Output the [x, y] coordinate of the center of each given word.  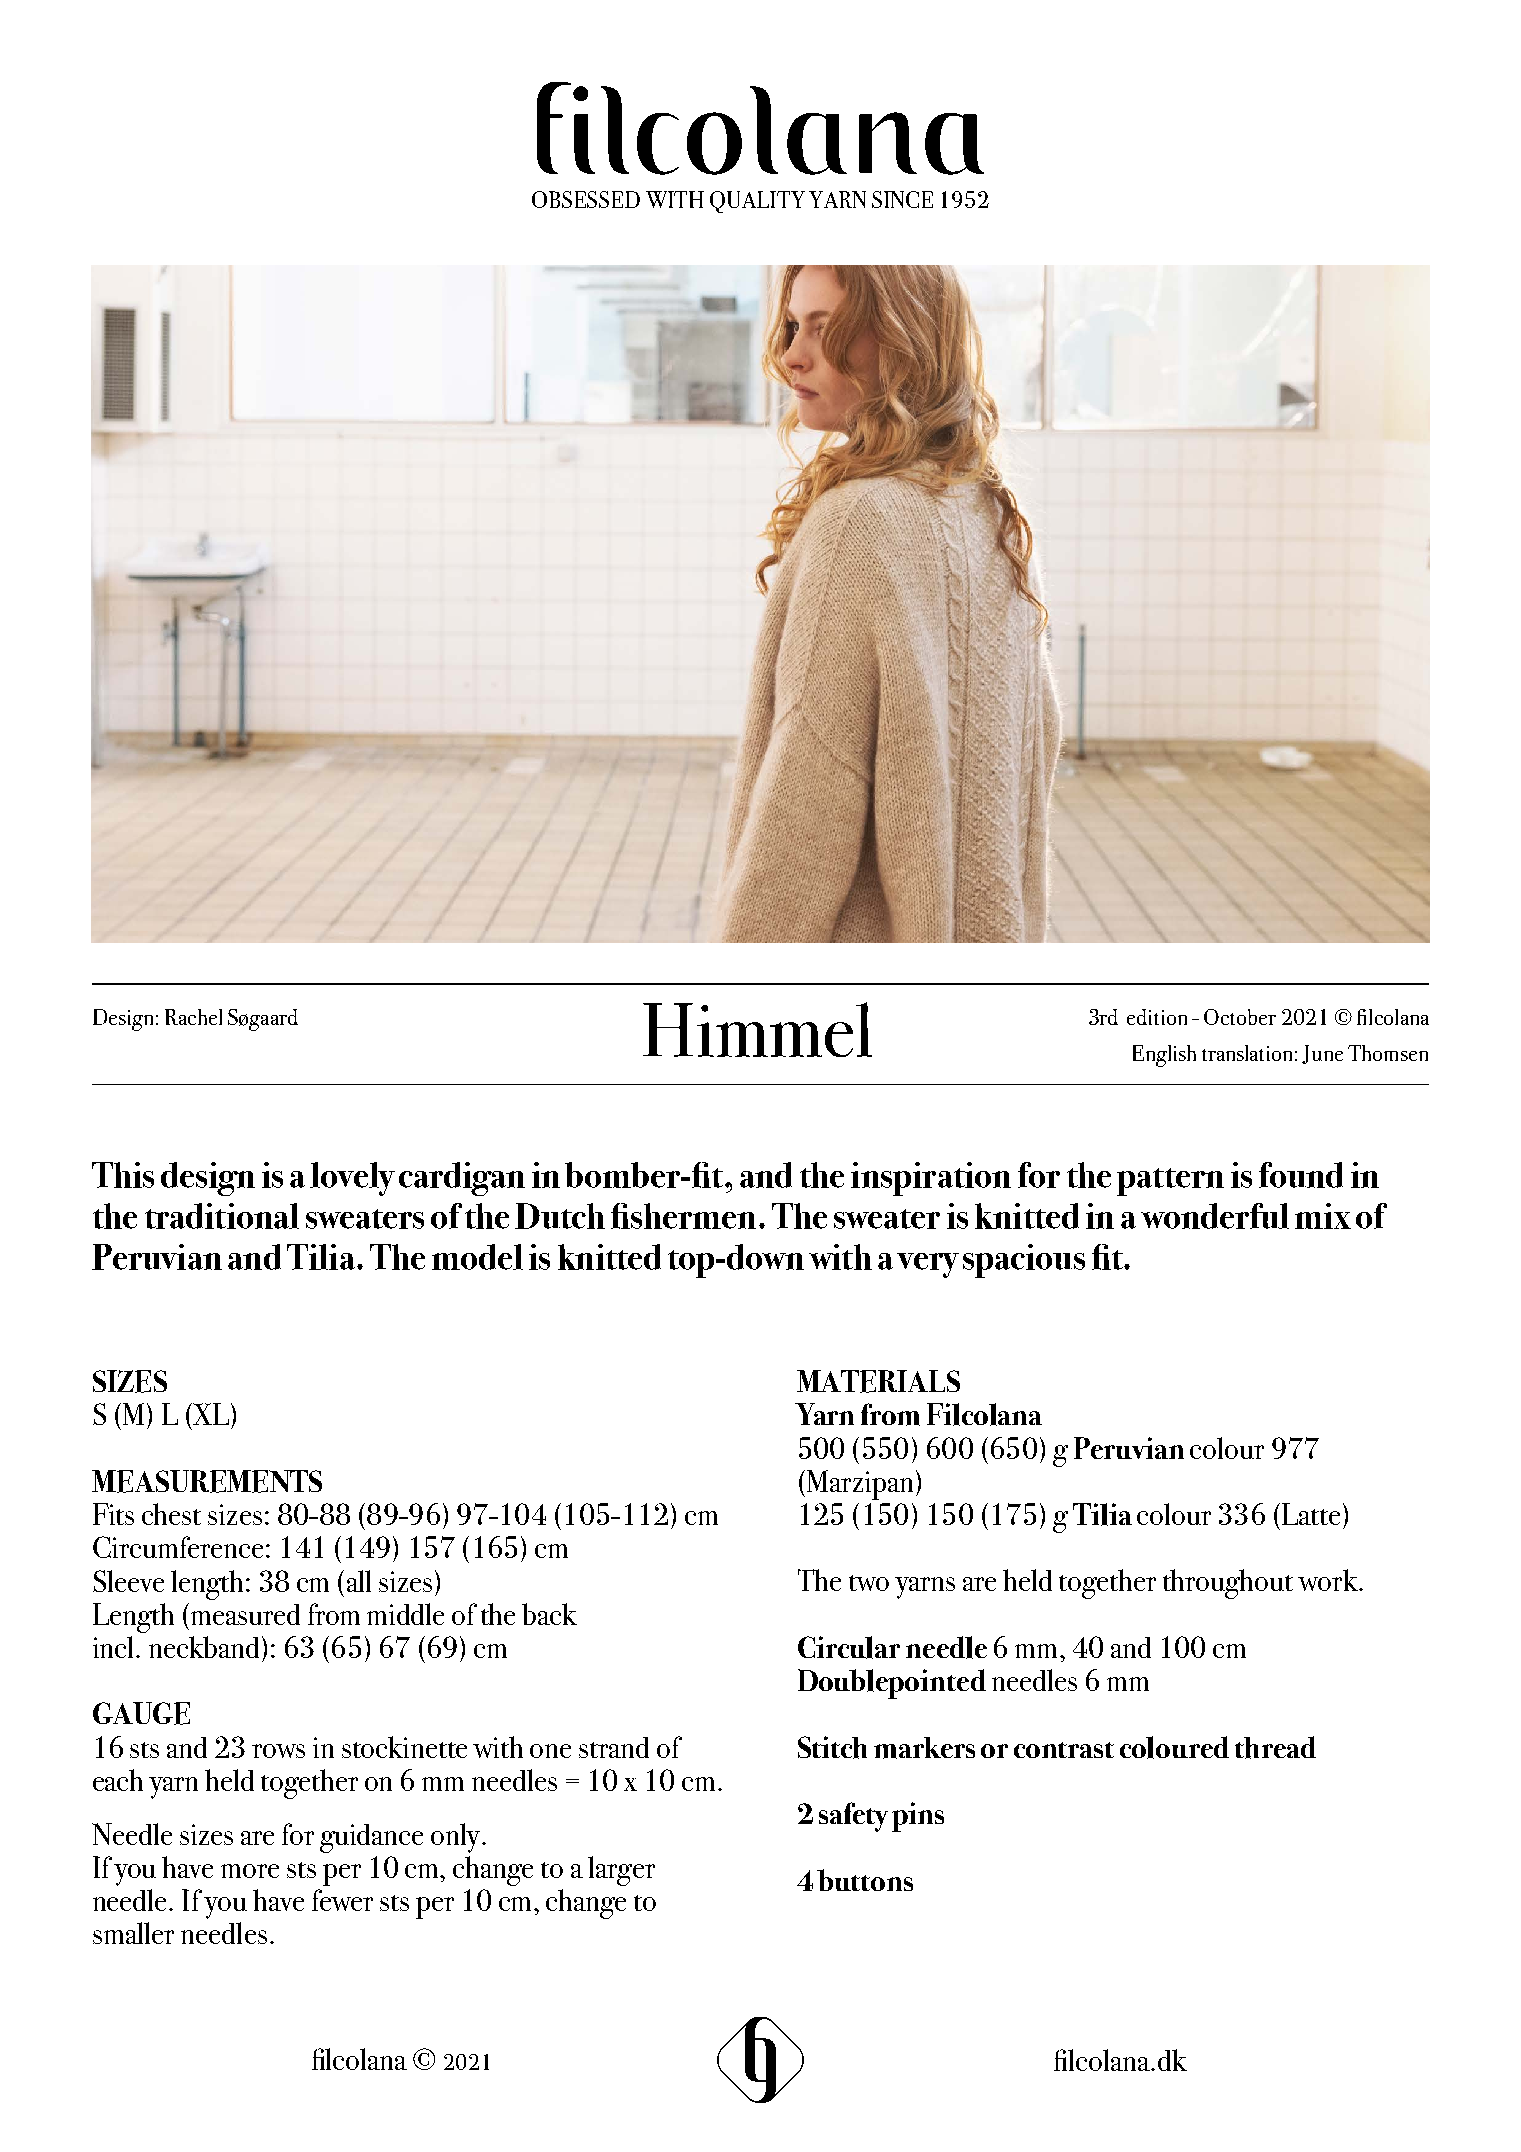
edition [1157, 1017]
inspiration [931, 1179]
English [1164, 1056]
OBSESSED [586, 199]
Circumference [178, 1547]
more [250, 1871]
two [869, 1583]
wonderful [1215, 1216]
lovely [352, 1179]
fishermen [683, 1216]
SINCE [902, 199]
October [1240, 1017]
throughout [1228, 1584]
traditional [222, 1216]
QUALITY [757, 202]
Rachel [193, 1017]
